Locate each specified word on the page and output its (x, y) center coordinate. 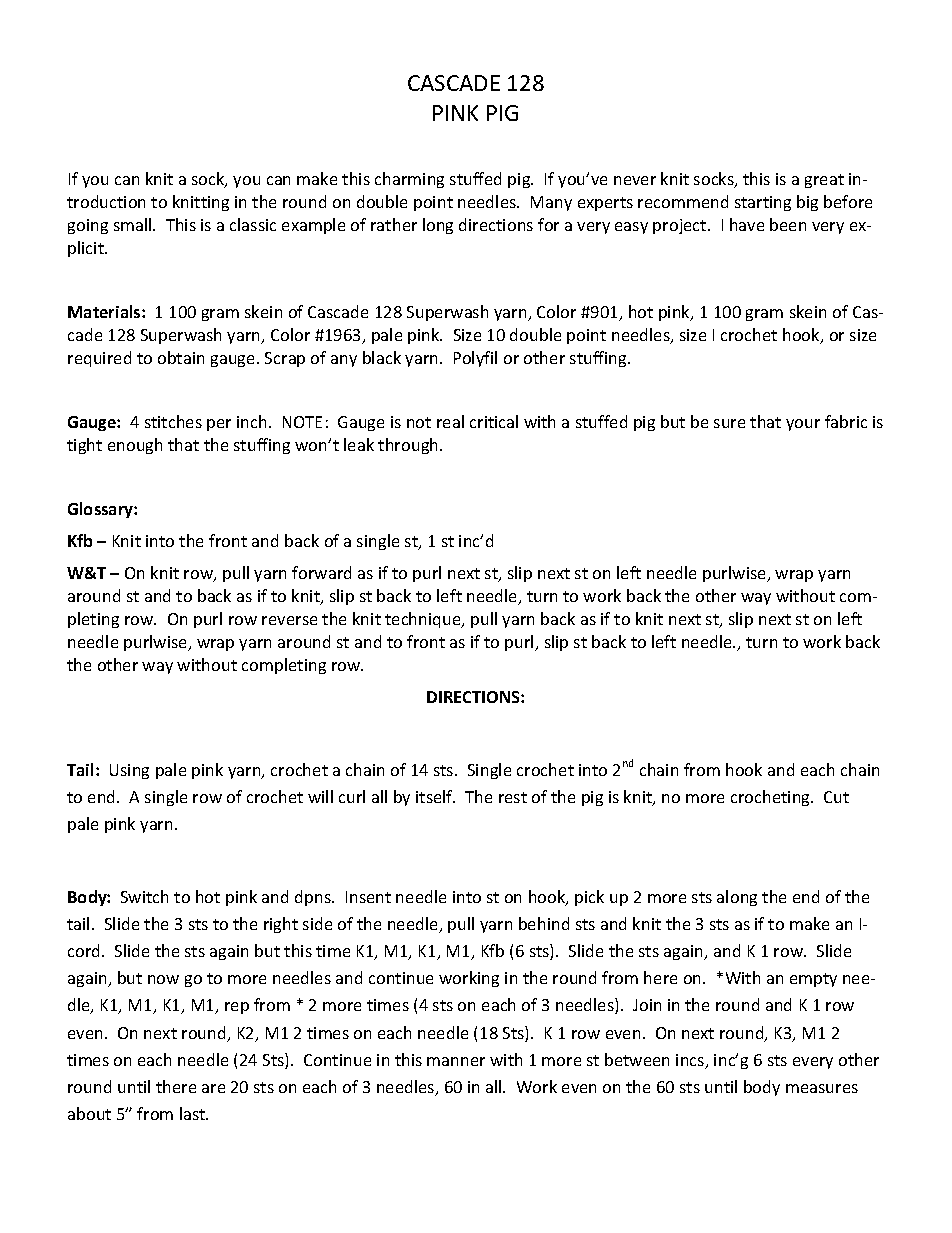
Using (129, 771)
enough (135, 446)
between (637, 1059)
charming (409, 180)
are (213, 1088)
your (803, 425)
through (409, 446)
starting (763, 203)
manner (456, 1061)
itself (435, 796)
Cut (836, 797)
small (134, 224)
